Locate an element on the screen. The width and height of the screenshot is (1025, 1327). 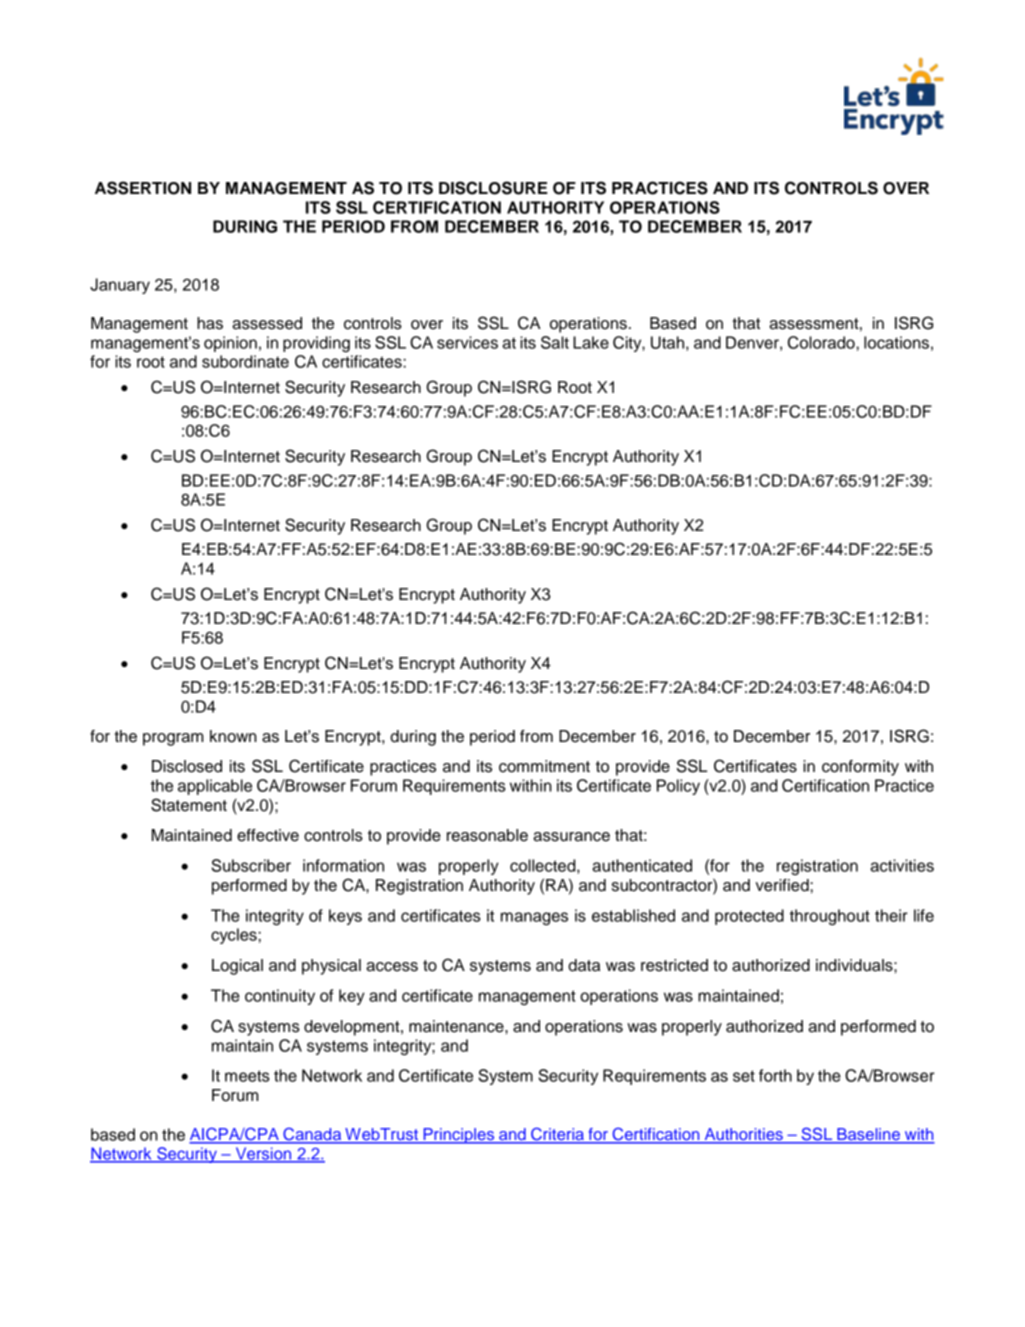
Colorado is located at coordinates (822, 342).
